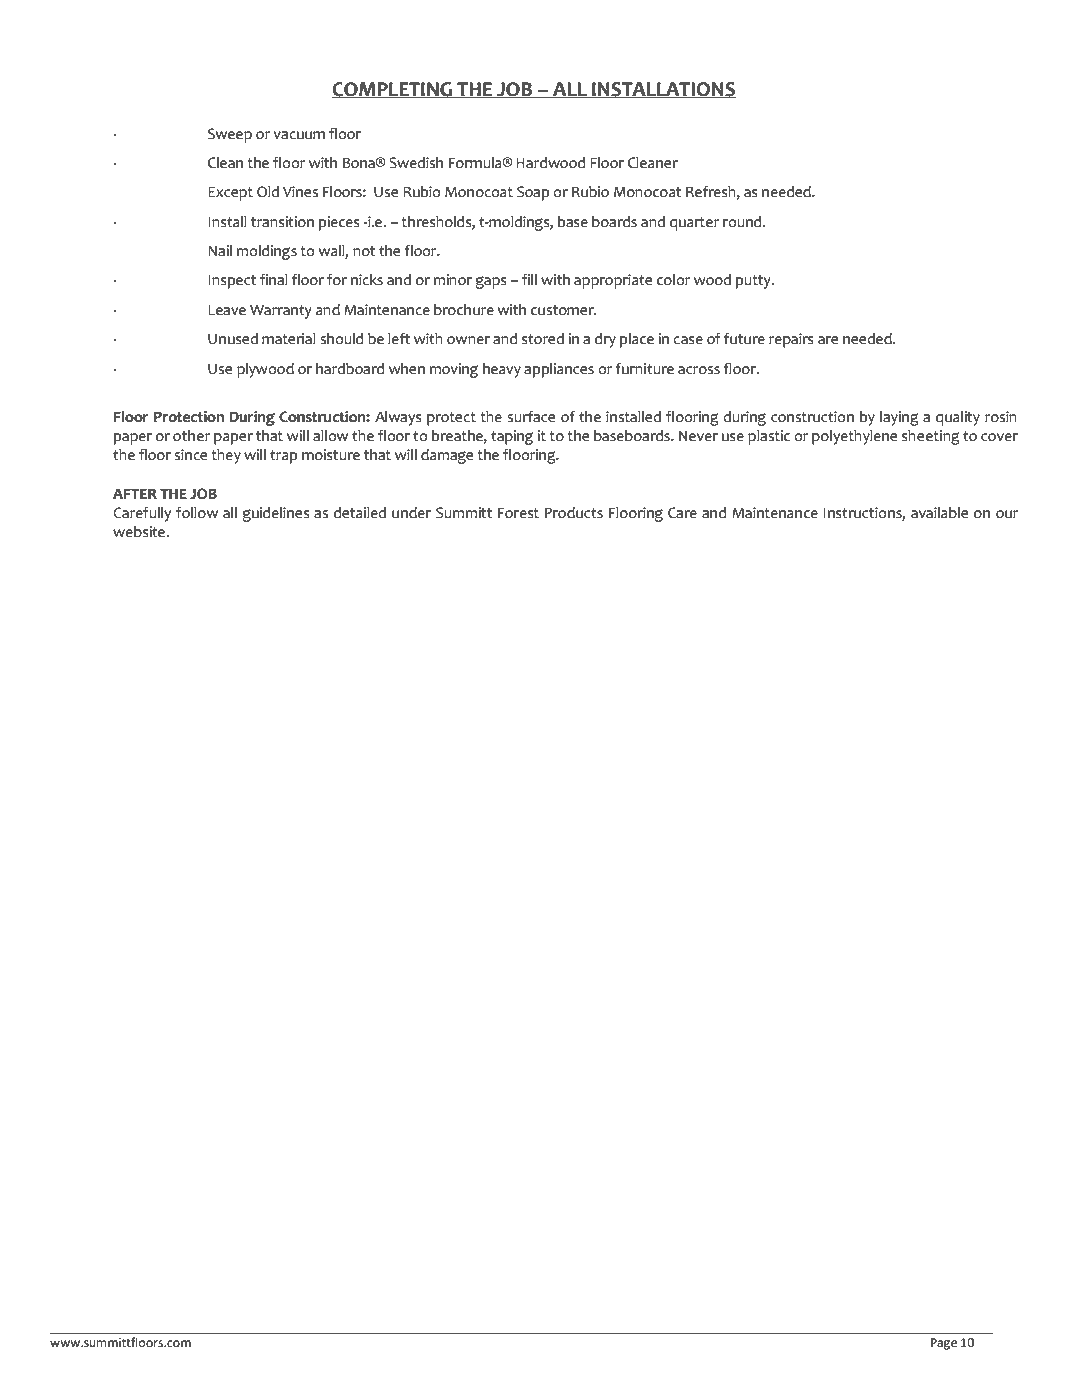  I want to click on Products, so click(574, 513).
